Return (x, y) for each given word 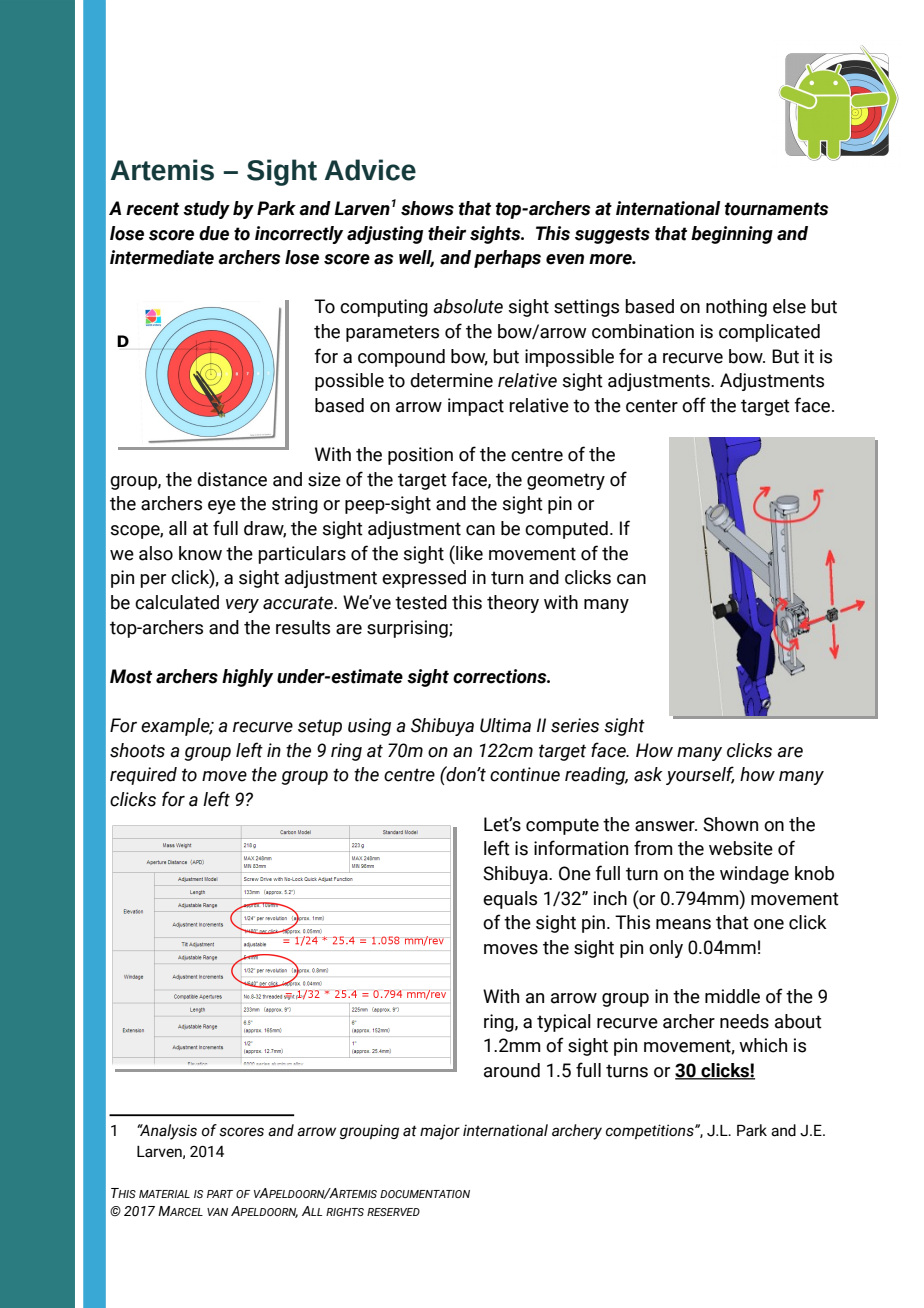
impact (476, 407)
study (206, 210)
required (143, 776)
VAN (217, 1212)
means (683, 924)
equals (510, 900)
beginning (732, 235)
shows (427, 208)
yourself (700, 775)
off (694, 405)
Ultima (505, 725)
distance (232, 479)
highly (247, 678)
